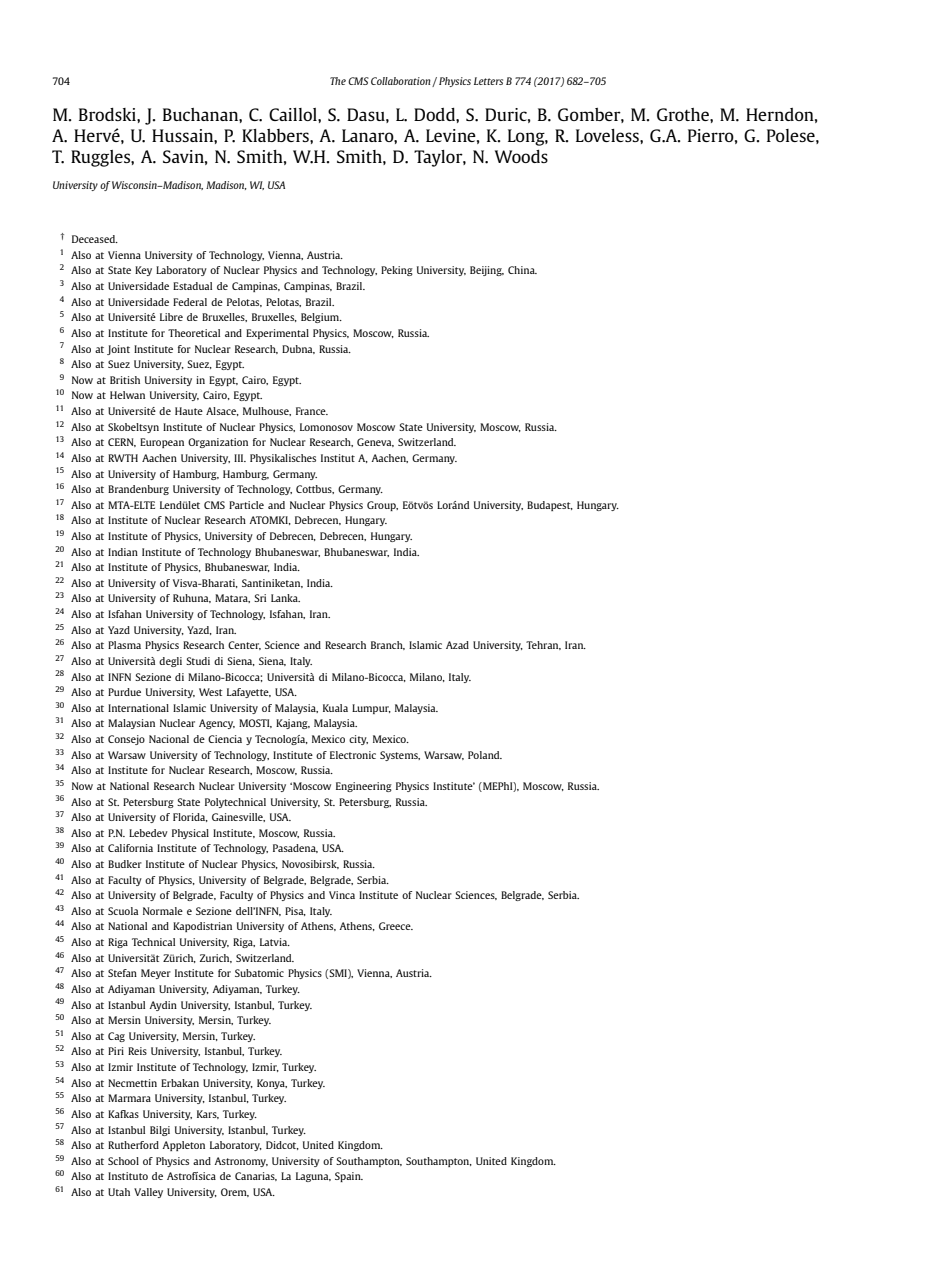 This screenshot has height=1270, width=952. What do you see at coordinates (95, 239) in the screenshot?
I see `Deceased` at bounding box center [95, 239].
